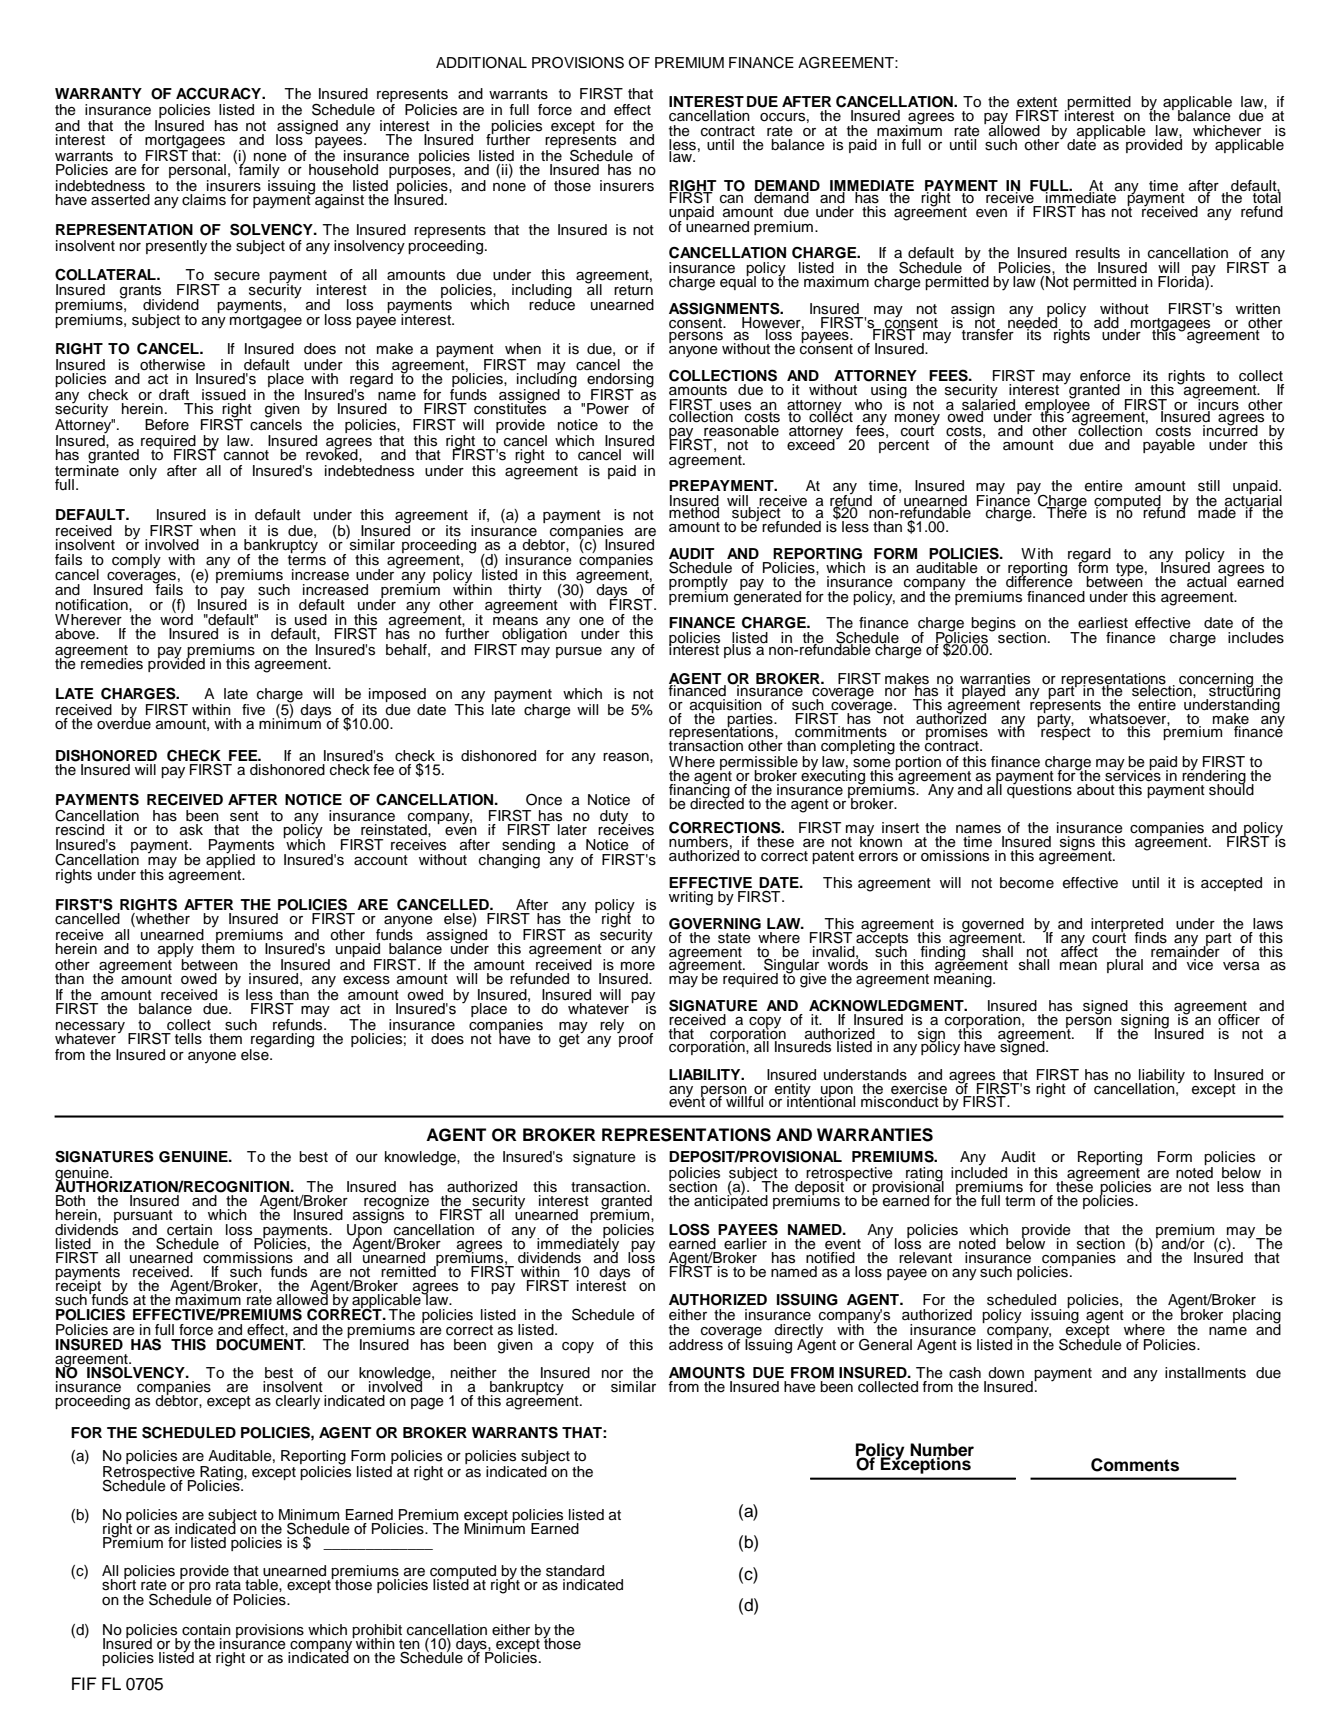 The image size is (1338, 1732). Describe the element at coordinates (481, 62) in the document. I see `ADDITIONAL` at that location.
